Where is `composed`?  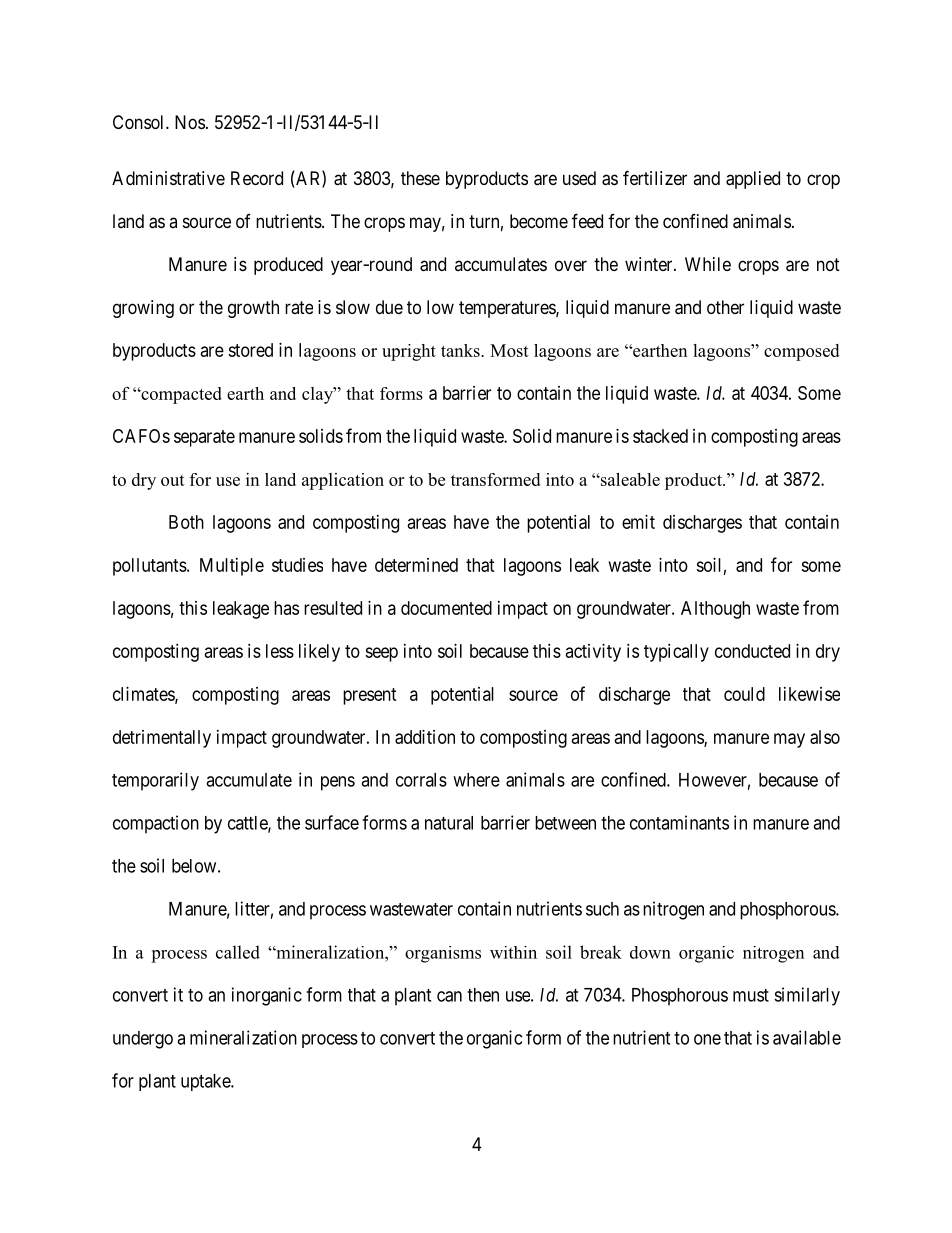
composed is located at coordinates (801, 352).
